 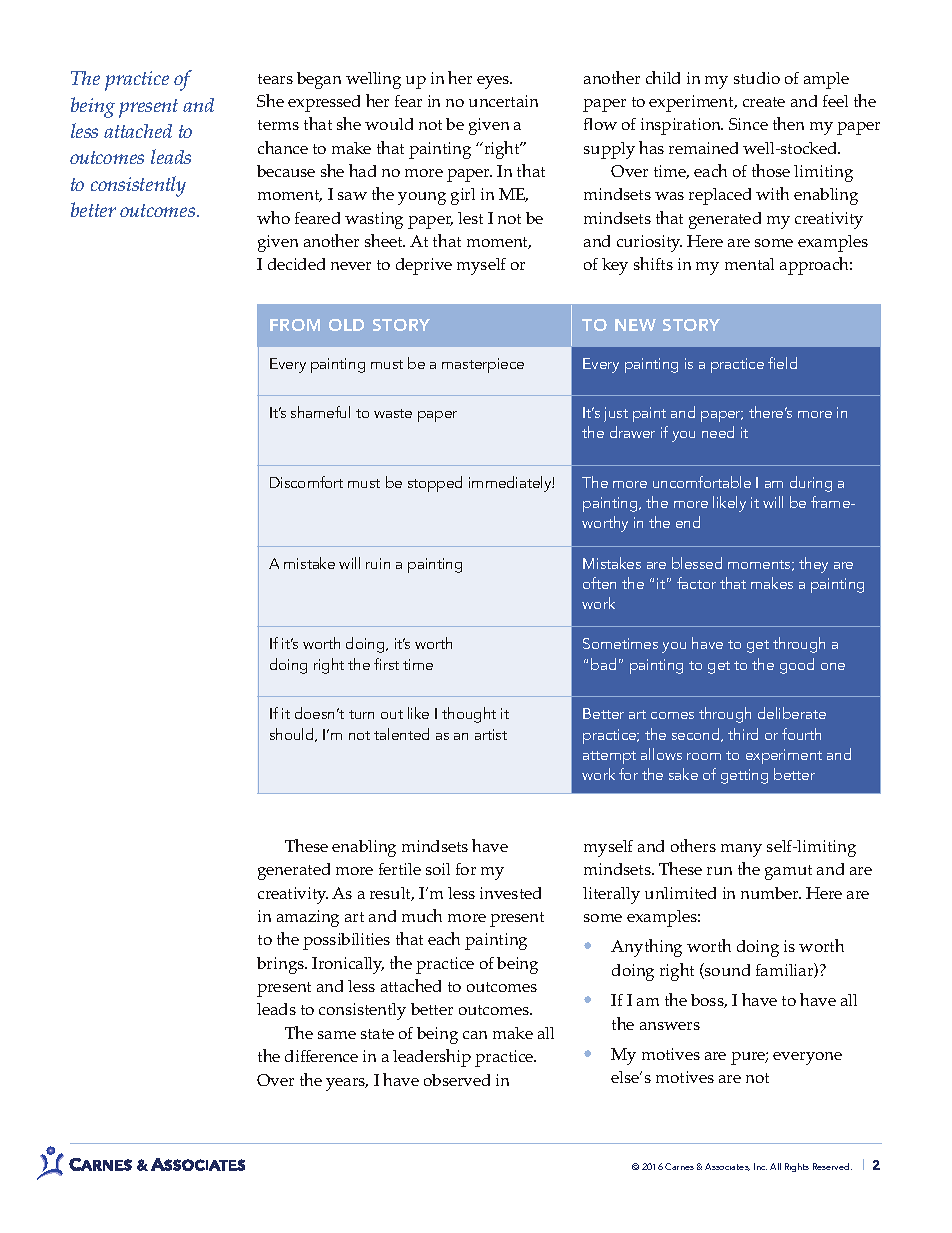 What do you see at coordinates (616, 414) in the screenshot?
I see `just` at bounding box center [616, 414].
